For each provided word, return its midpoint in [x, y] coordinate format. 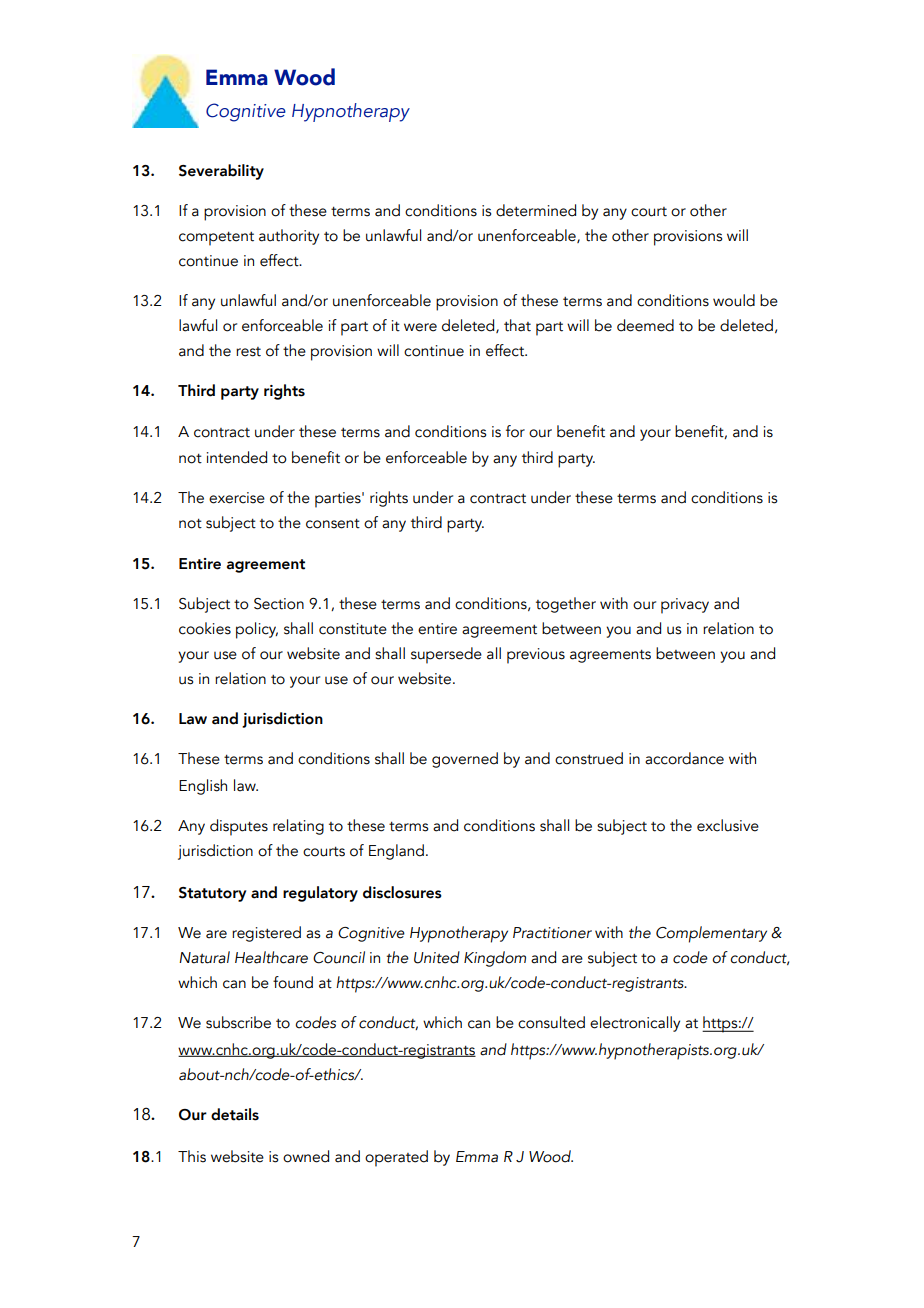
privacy [685, 606]
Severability [221, 172]
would [734, 300]
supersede [446, 655]
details [235, 1114]
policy [257, 630]
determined [536, 210]
